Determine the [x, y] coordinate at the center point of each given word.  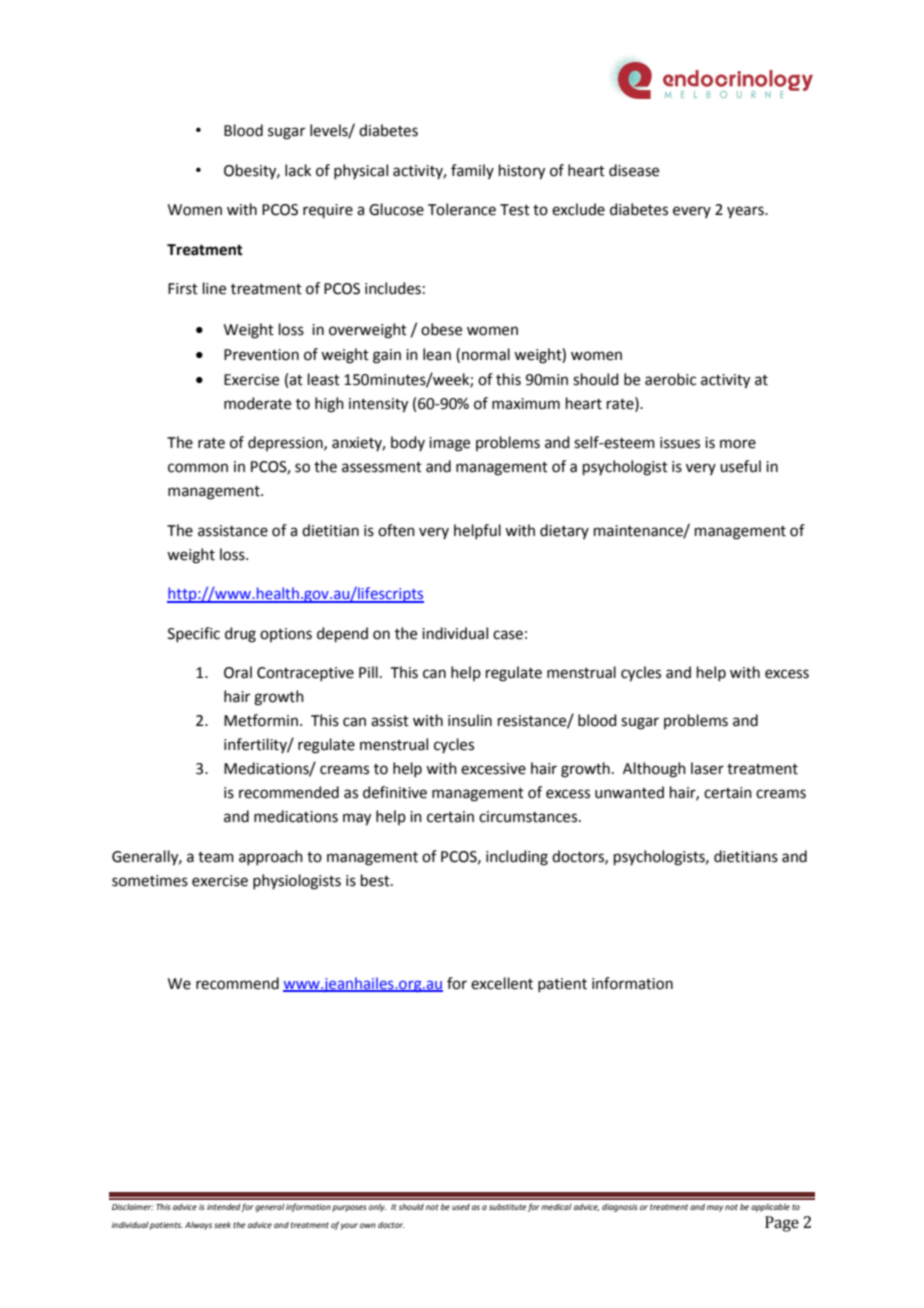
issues [680, 443]
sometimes [150, 881]
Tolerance [462, 209]
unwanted [629, 792]
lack [298, 170]
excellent [502, 983]
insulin [470, 720]
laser [707, 768]
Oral [238, 672]
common [198, 468]
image [449, 444]
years [746, 212]
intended [224, 1208]
